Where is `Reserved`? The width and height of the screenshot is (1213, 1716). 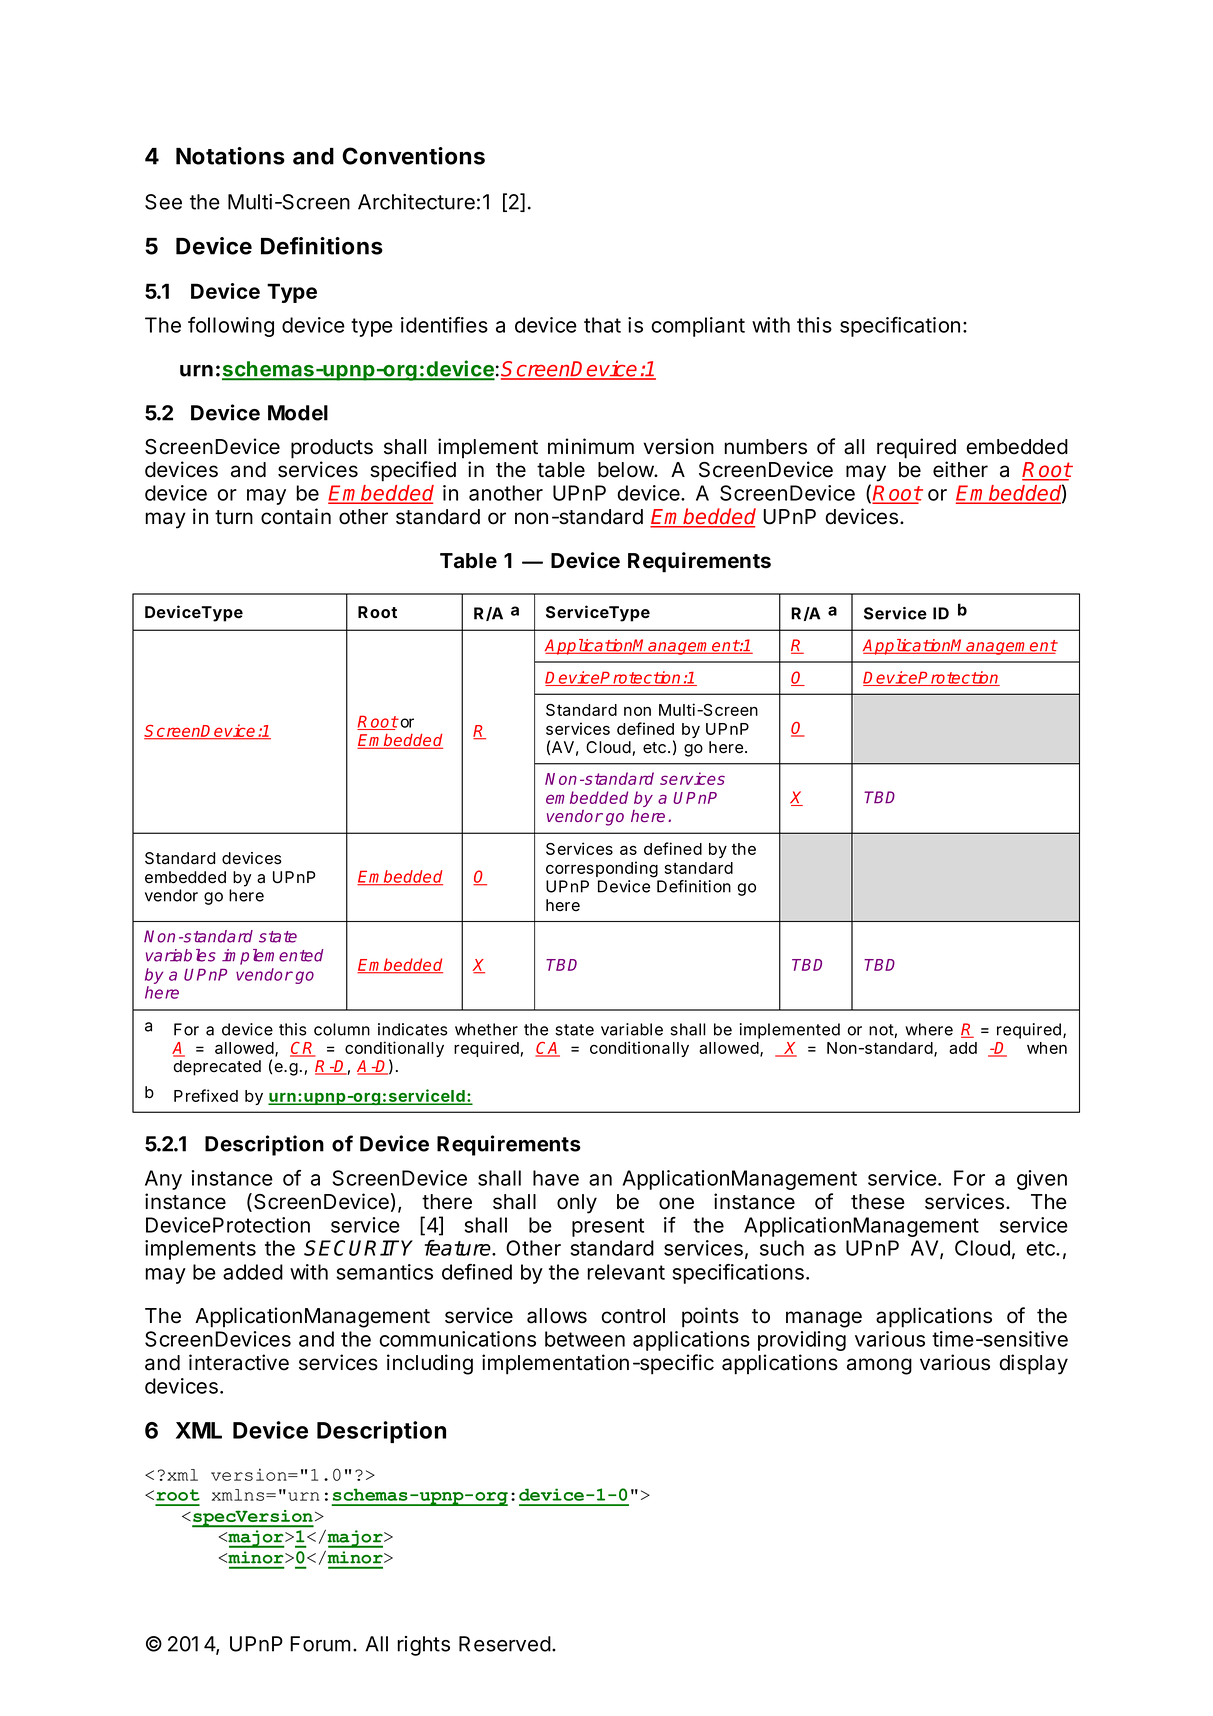
Reserved is located at coordinates (505, 1644).
